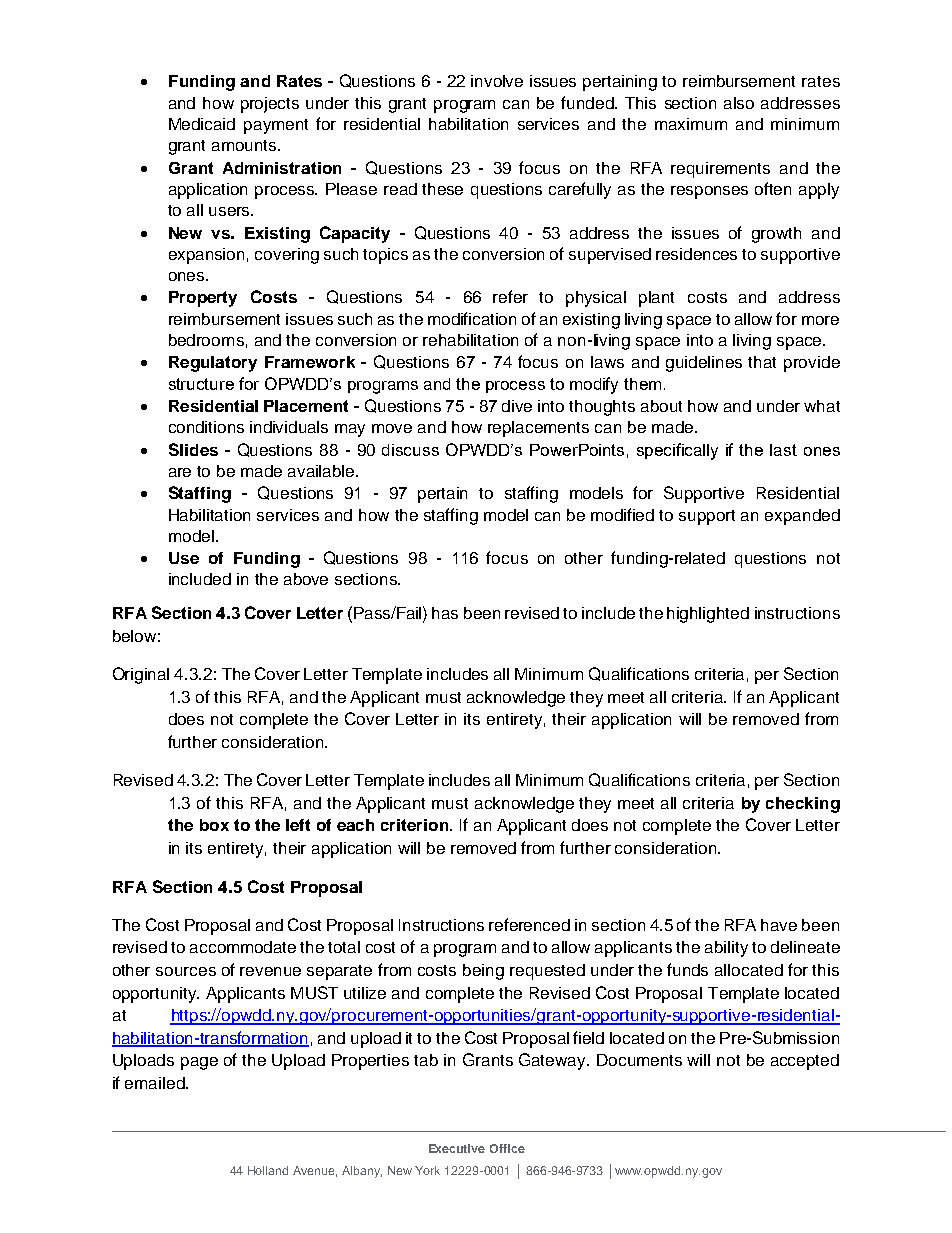  Describe the element at coordinates (739, 103) in the screenshot. I see `also` at that location.
